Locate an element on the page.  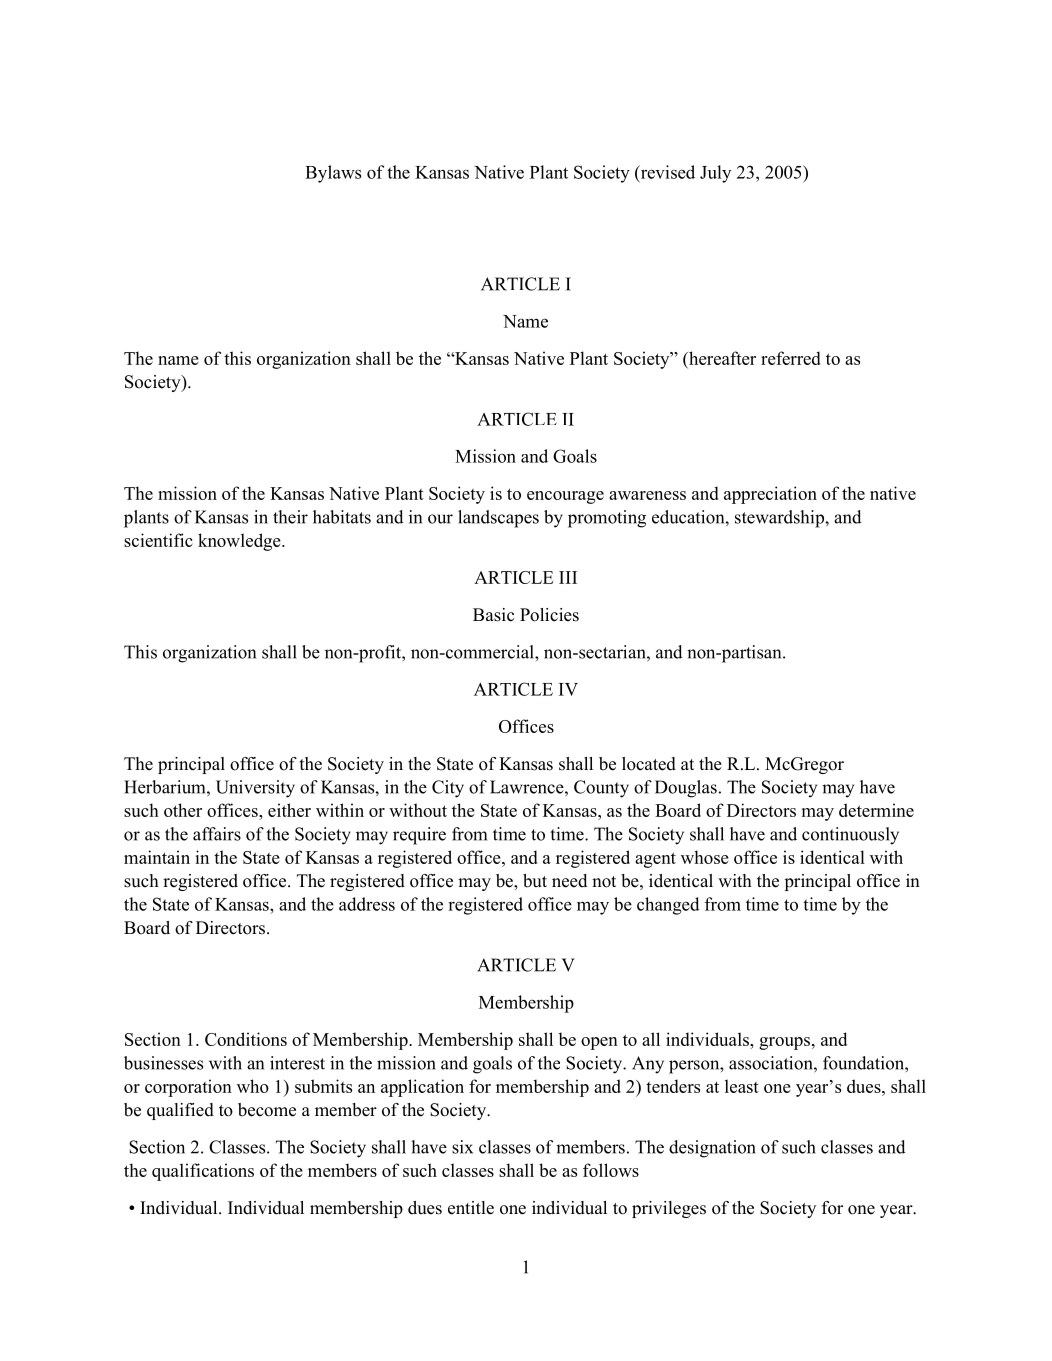
designation is located at coordinates (712, 1149).
